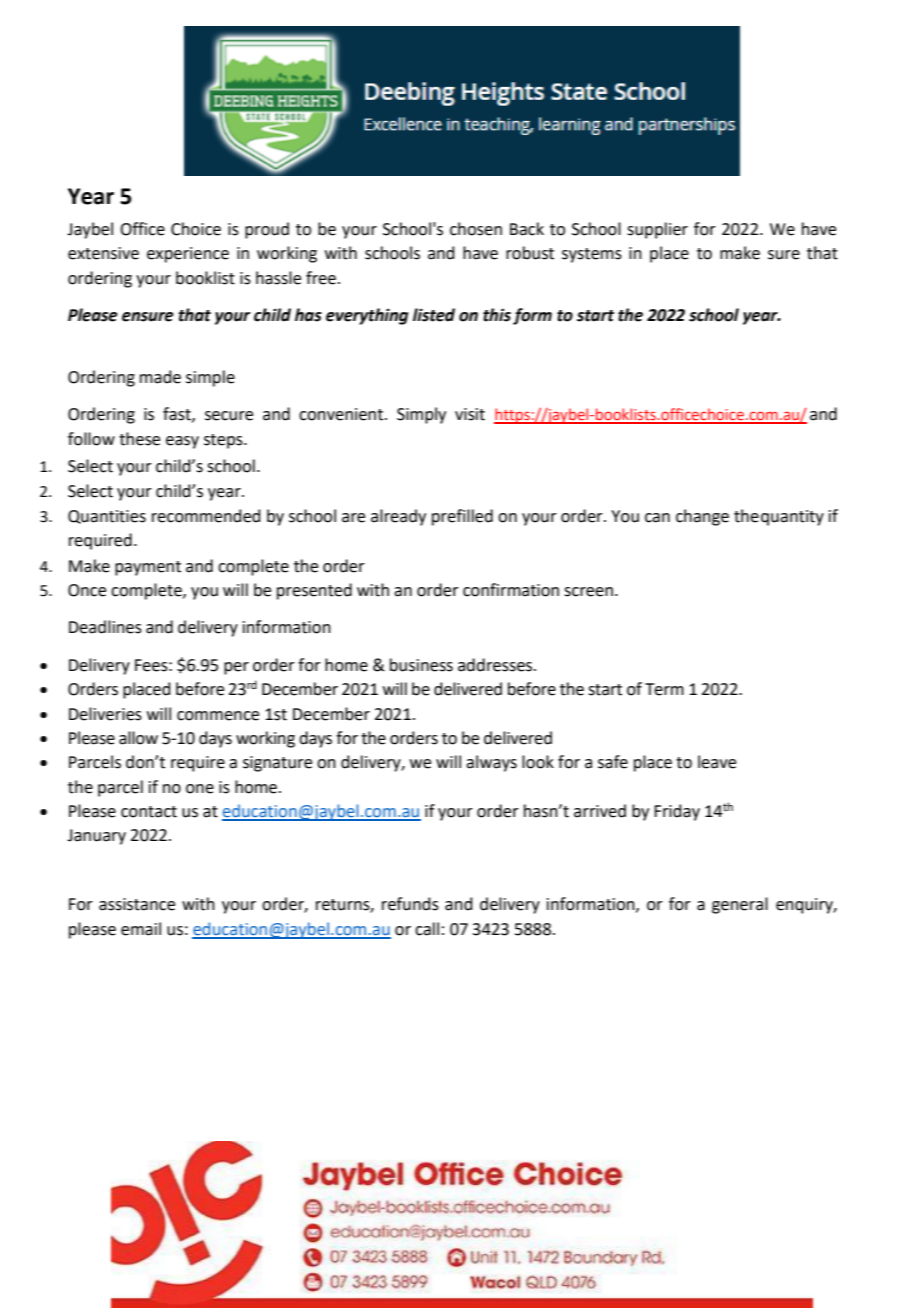 This document has width=924, height=1308. Describe the element at coordinates (657, 230) in the document. I see `supplier` at that location.
